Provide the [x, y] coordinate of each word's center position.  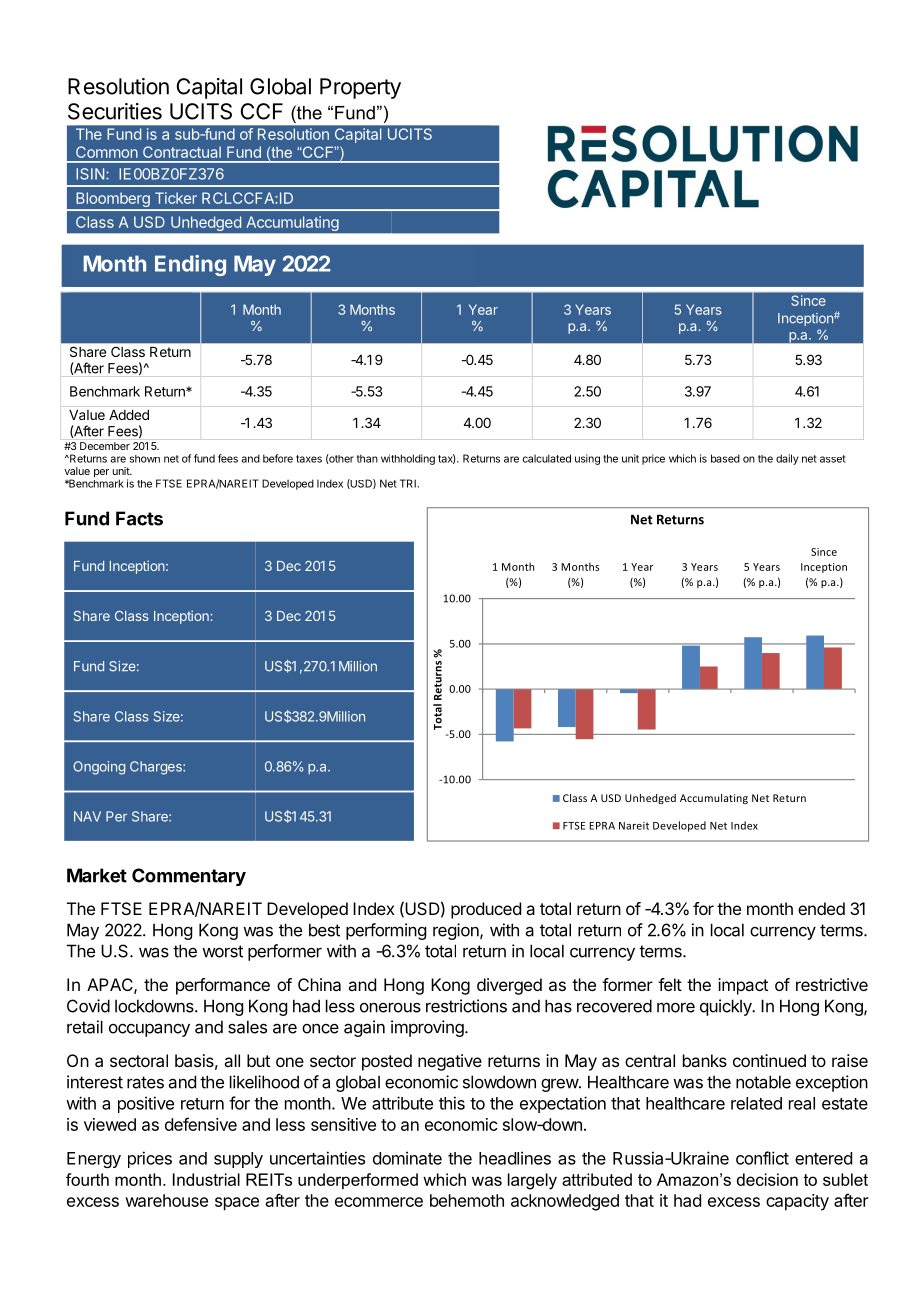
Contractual [182, 152]
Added [129, 415]
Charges [157, 768]
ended [821, 908]
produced [486, 910]
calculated [547, 458]
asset [833, 459]
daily [787, 459]
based [725, 458]
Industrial [206, 1179]
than [367, 458]
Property [360, 88]
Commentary [189, 877]
